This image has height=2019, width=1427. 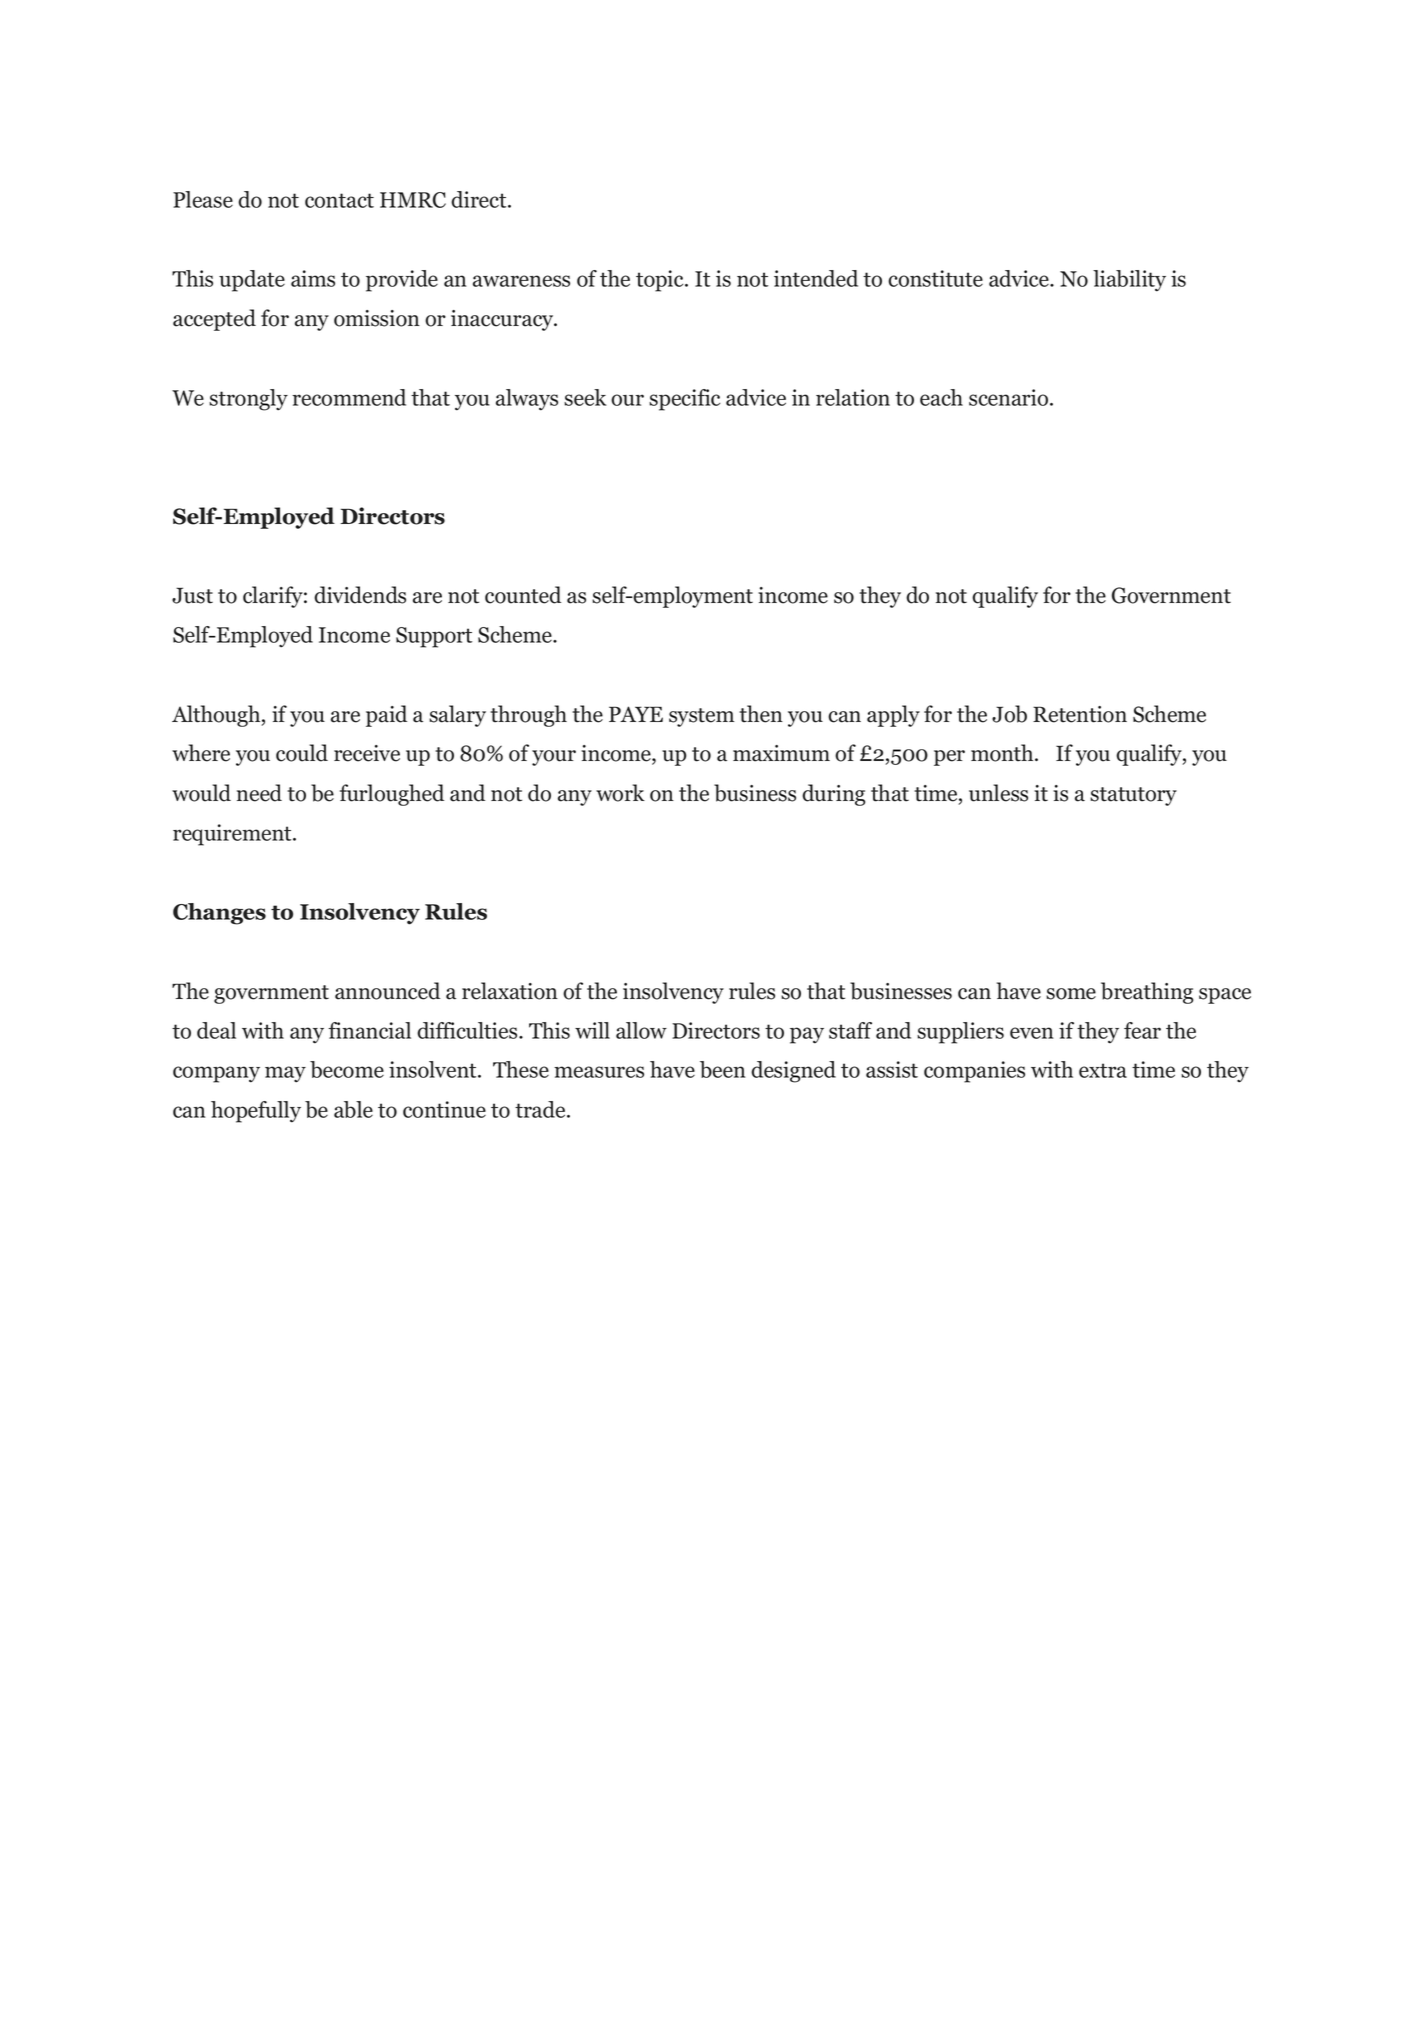 What do you see at coordinates (285, 1074) in the image?
I see `may` at bounding box center [285, 1074].
